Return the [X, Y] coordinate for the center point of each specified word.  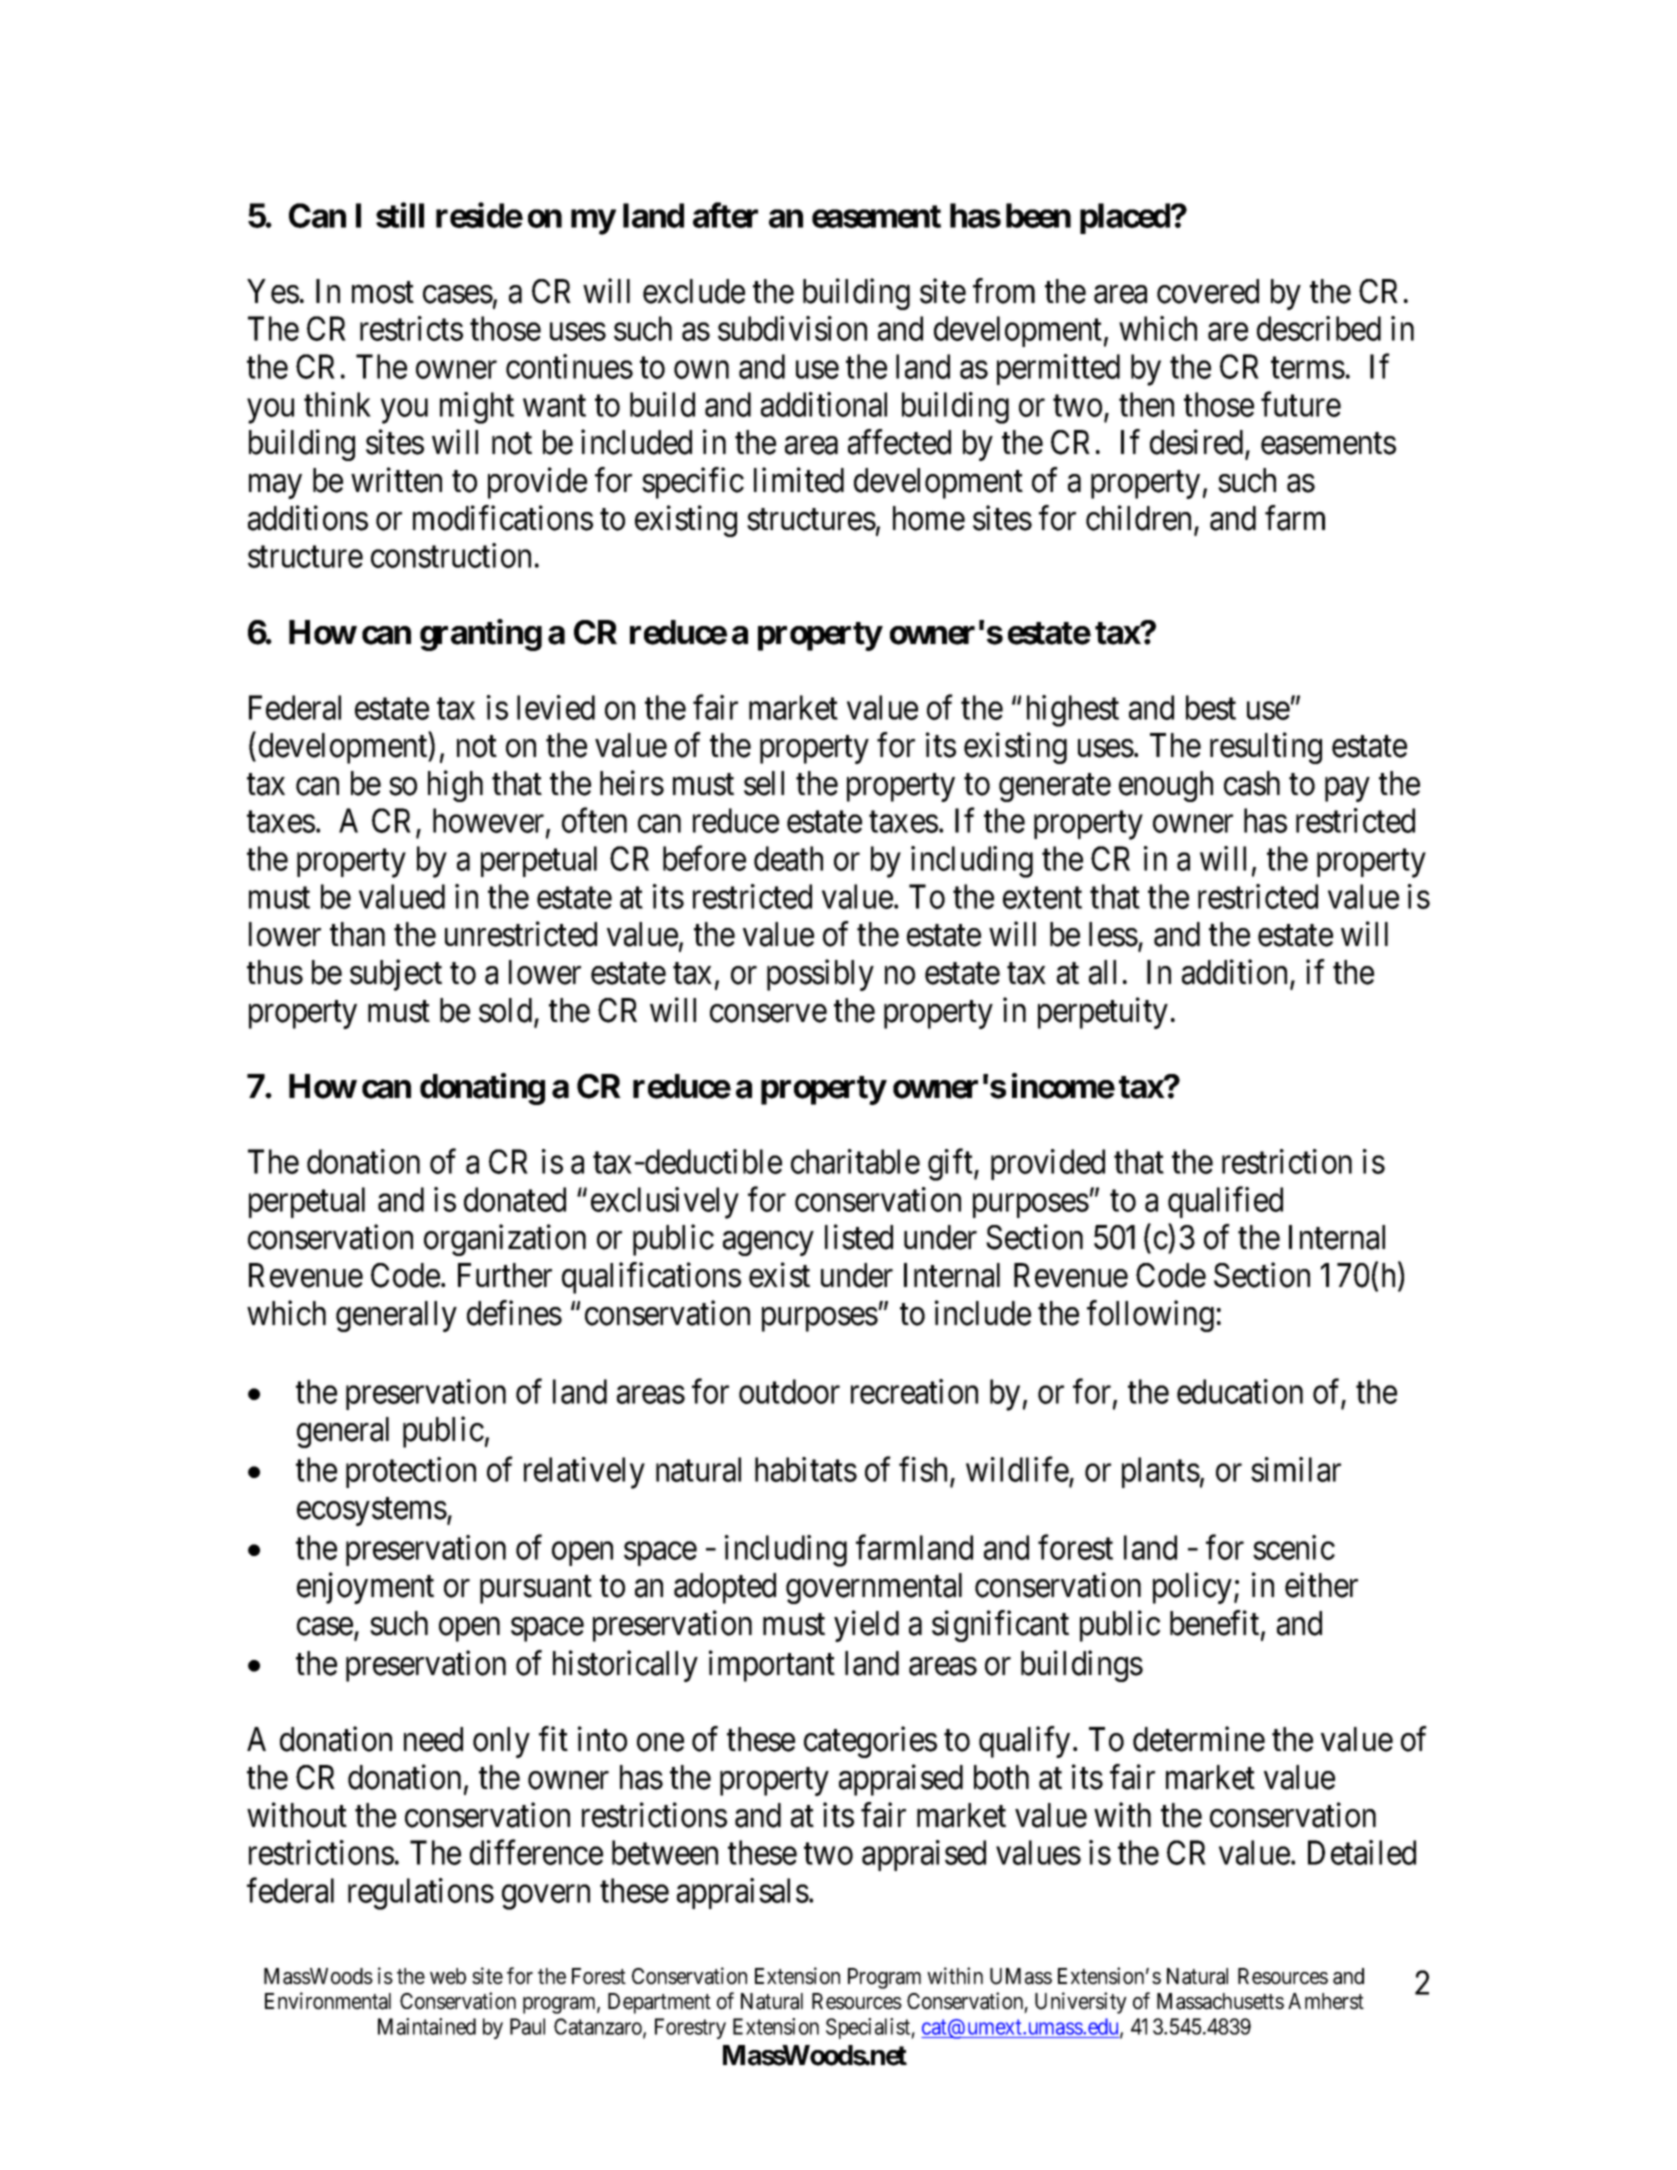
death [788, 858]
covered [1208, 291]
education [1240, 1391]
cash [1252, 783]
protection [411, 1472]
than [357, 934]
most [383, 293]
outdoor [789, 1391]
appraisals [743, 1893]
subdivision [792, 328]
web [448, 1976]
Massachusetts [1220, 2001]
